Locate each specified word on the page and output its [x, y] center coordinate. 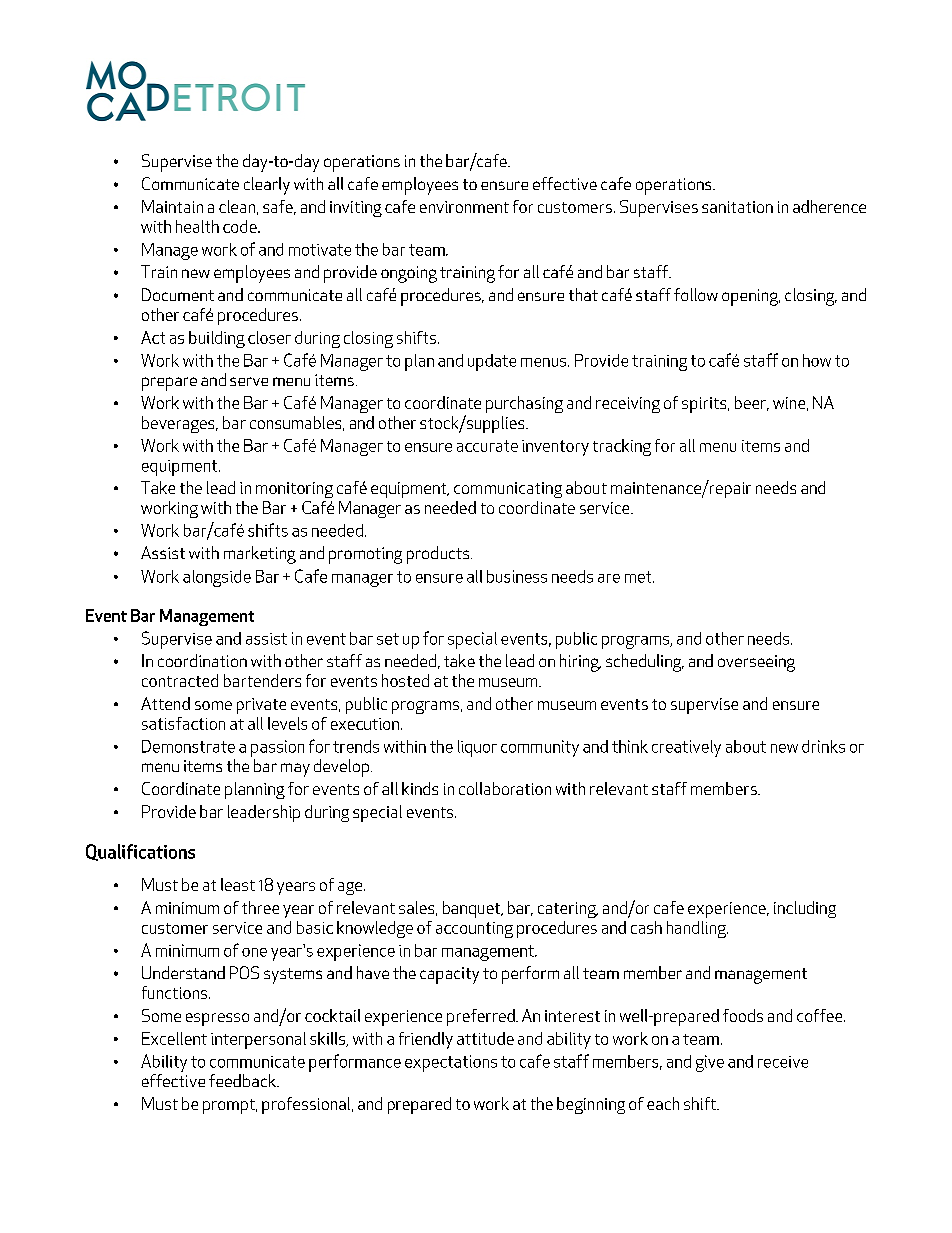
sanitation [737, 207]
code [241, 226]
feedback [243, 1080]
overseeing [756, 663]
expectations [451, 1063]
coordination [202, 660]
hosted [405, 680]
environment [464, 207]
